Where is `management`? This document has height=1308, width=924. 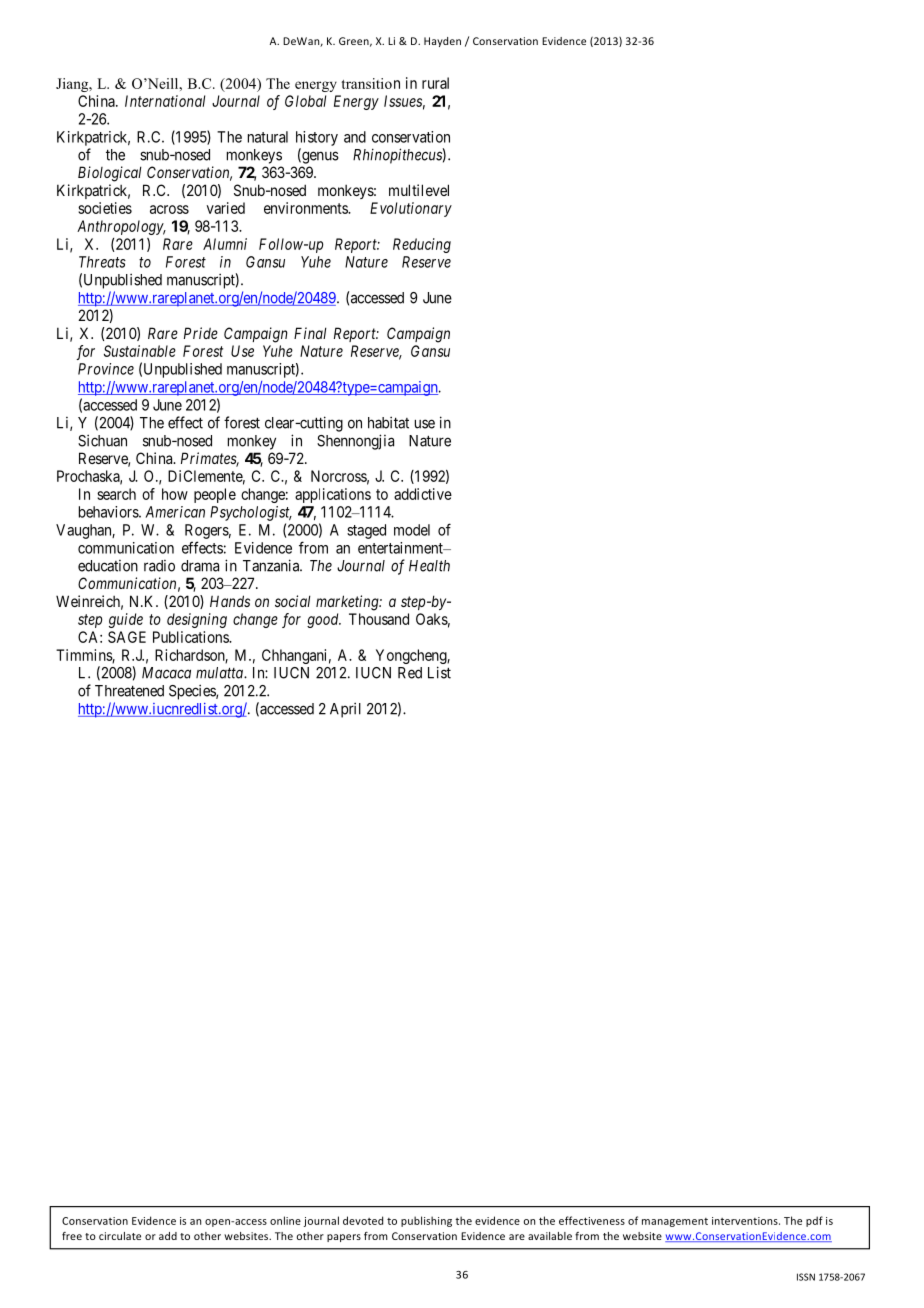 management is located at coordinates (675, 1222).
